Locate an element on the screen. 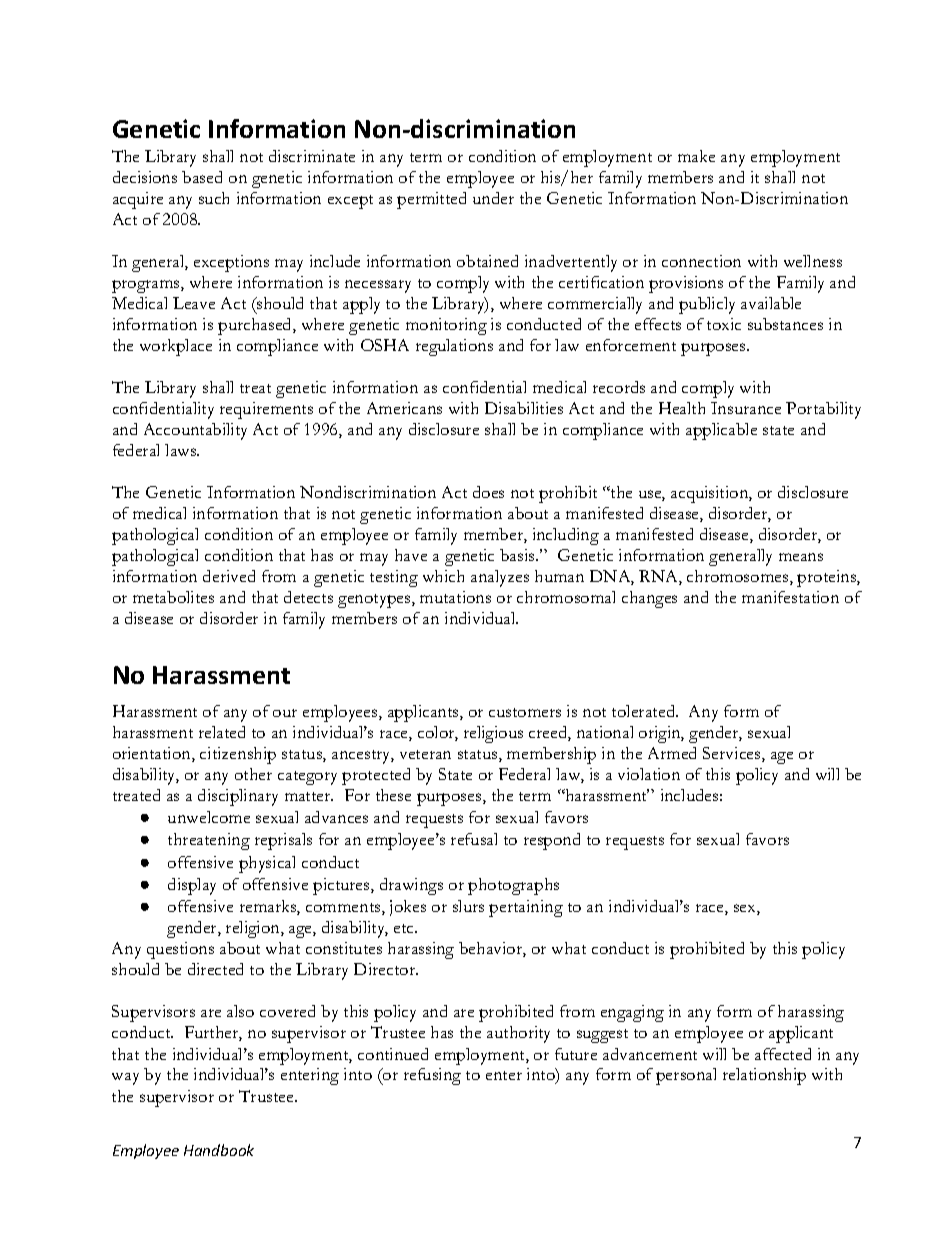  Handbook is located at coordinates (219, 1150).
